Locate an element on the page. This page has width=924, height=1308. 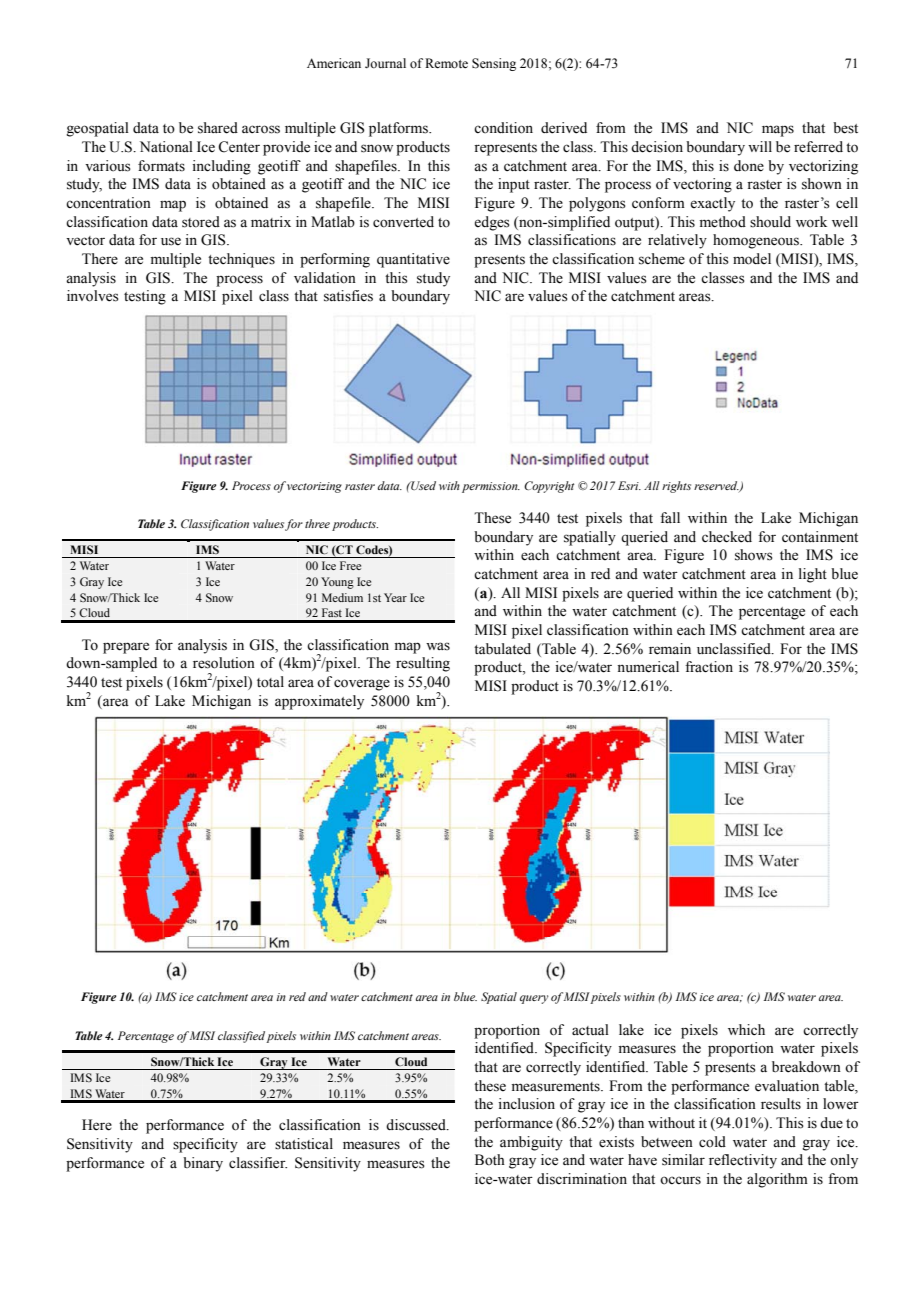
prepare is located at coordinates (126, 648).
